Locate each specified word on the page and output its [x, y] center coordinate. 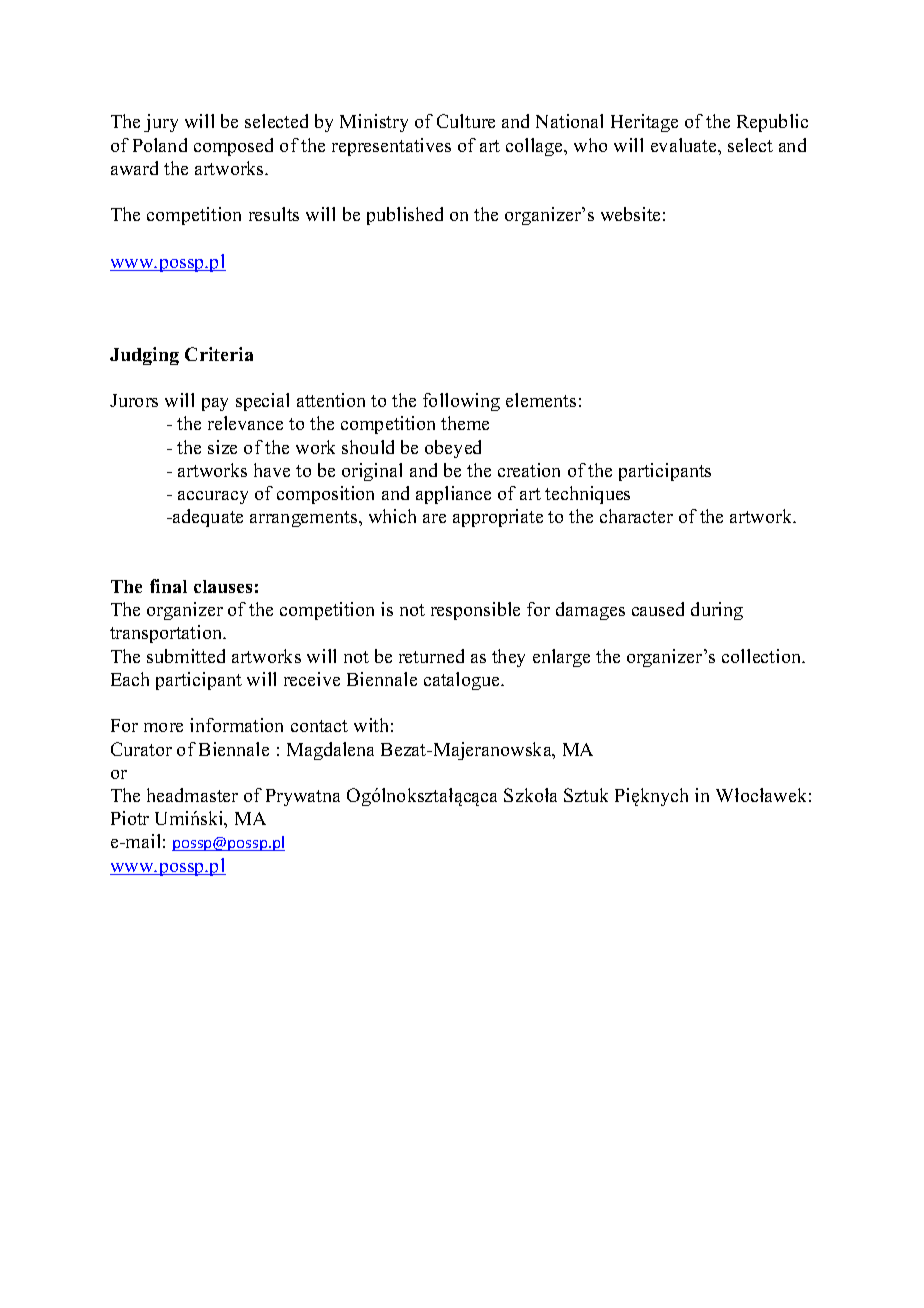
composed [233, 147]
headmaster [192, 795]
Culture [466, 121]
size [222, 447]
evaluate [685, 145]
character [636, 516]
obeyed [453, 449]
